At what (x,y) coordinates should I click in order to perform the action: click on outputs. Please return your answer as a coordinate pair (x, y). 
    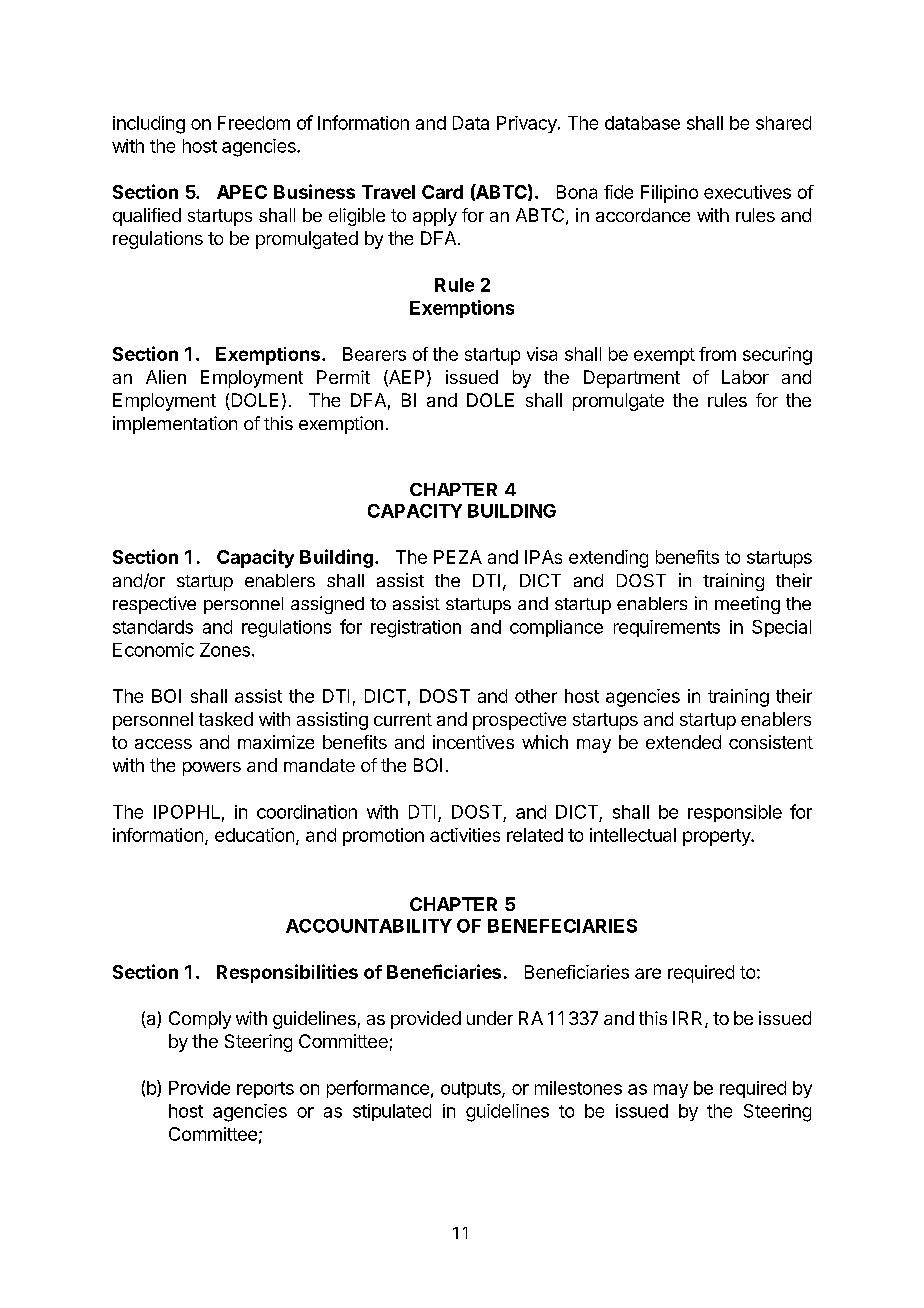
    Looking at the image, I should click on (472, 1090).
